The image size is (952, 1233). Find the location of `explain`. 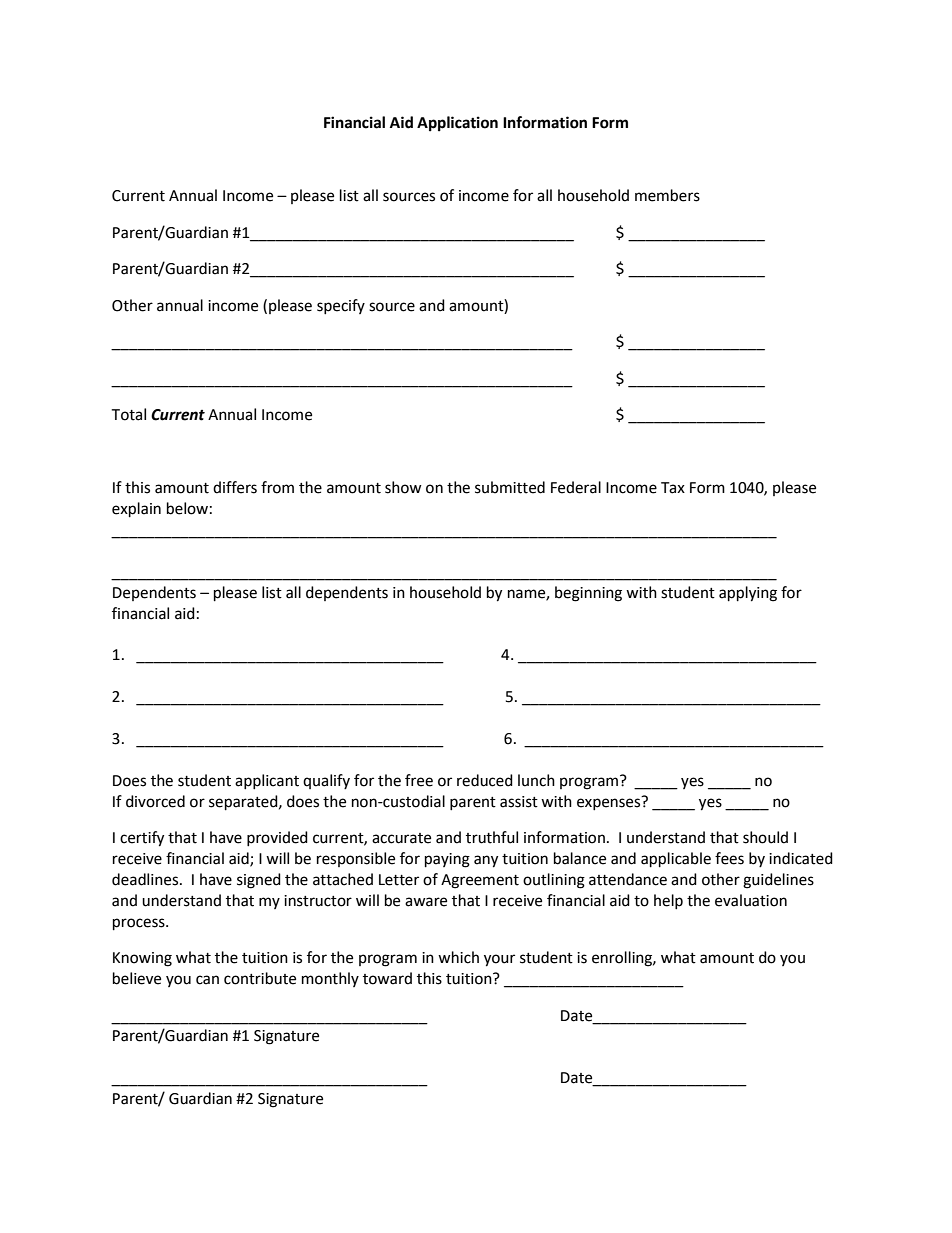

explain is located at coordinates (136, 510).
